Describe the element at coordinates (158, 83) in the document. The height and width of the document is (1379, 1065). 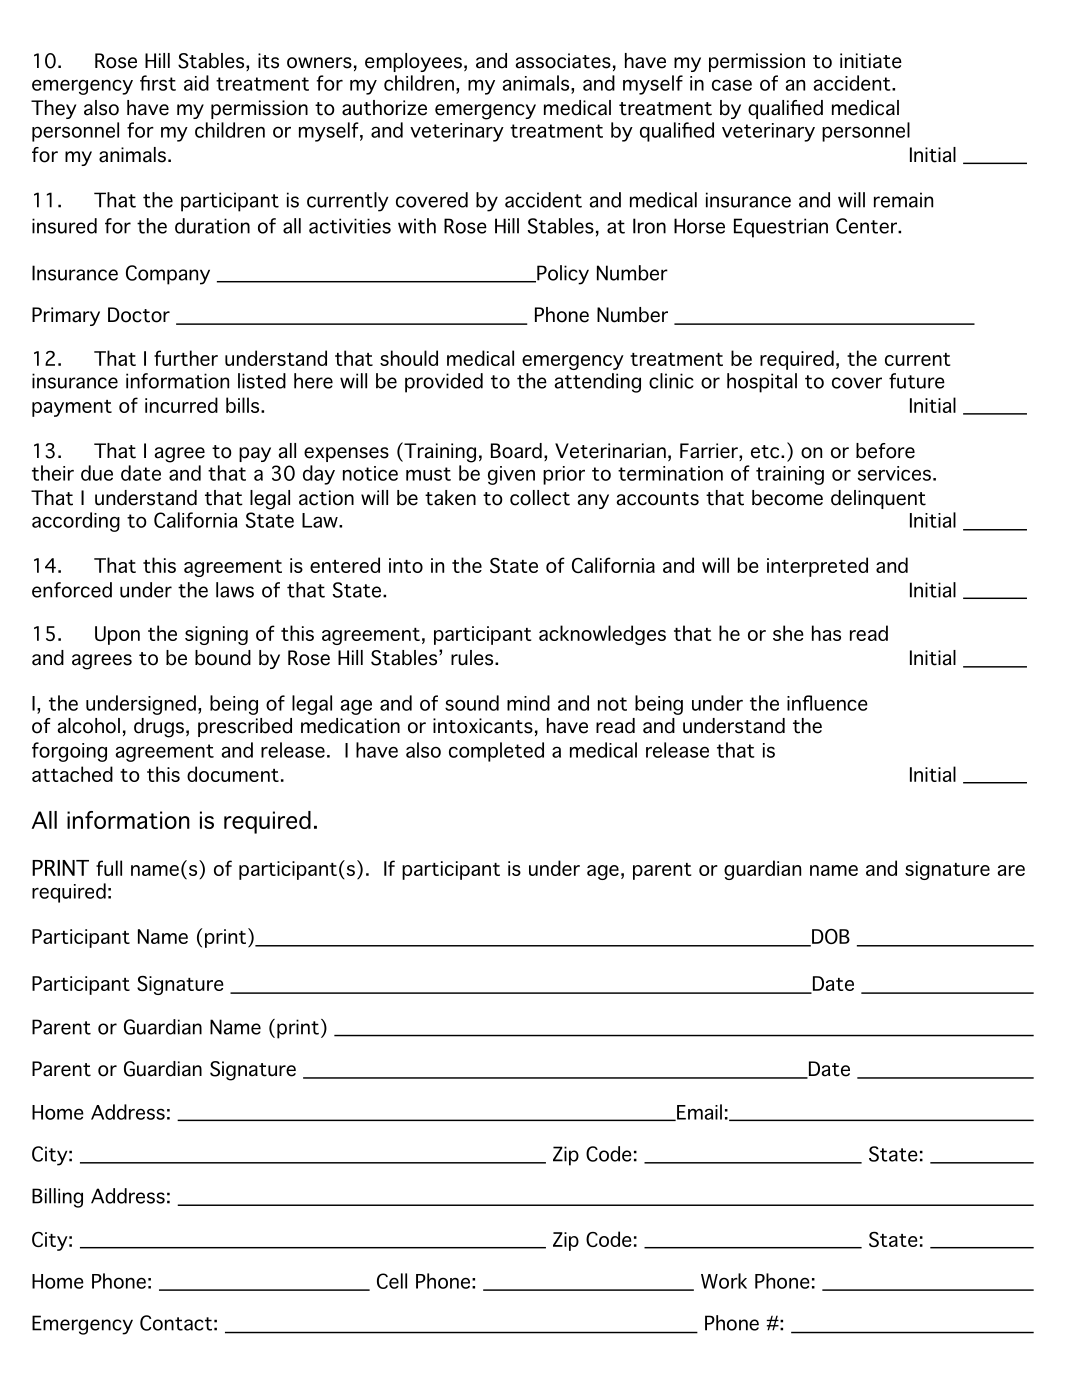
I see `first` at that location.
